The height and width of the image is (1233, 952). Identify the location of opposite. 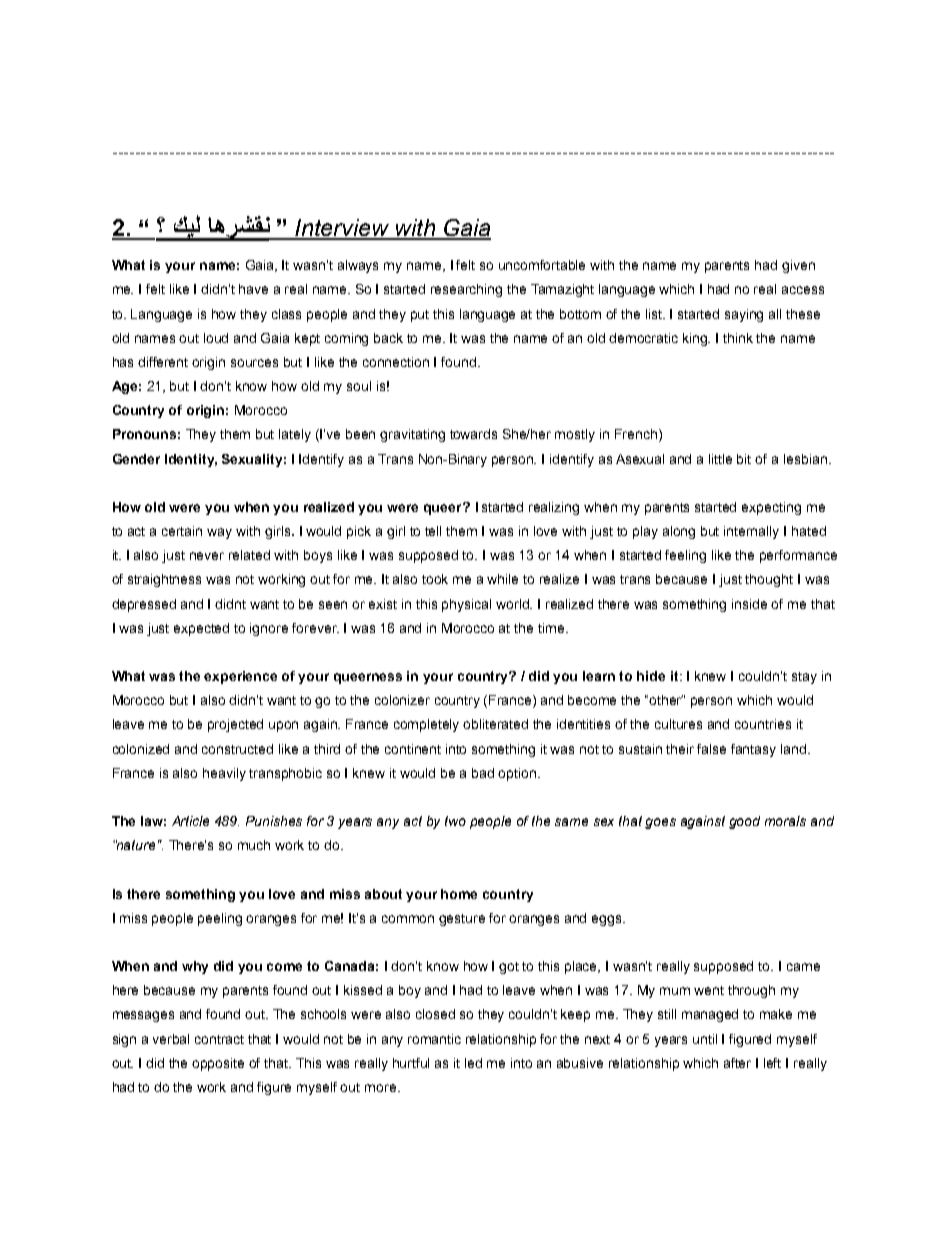
(218, 1064).
